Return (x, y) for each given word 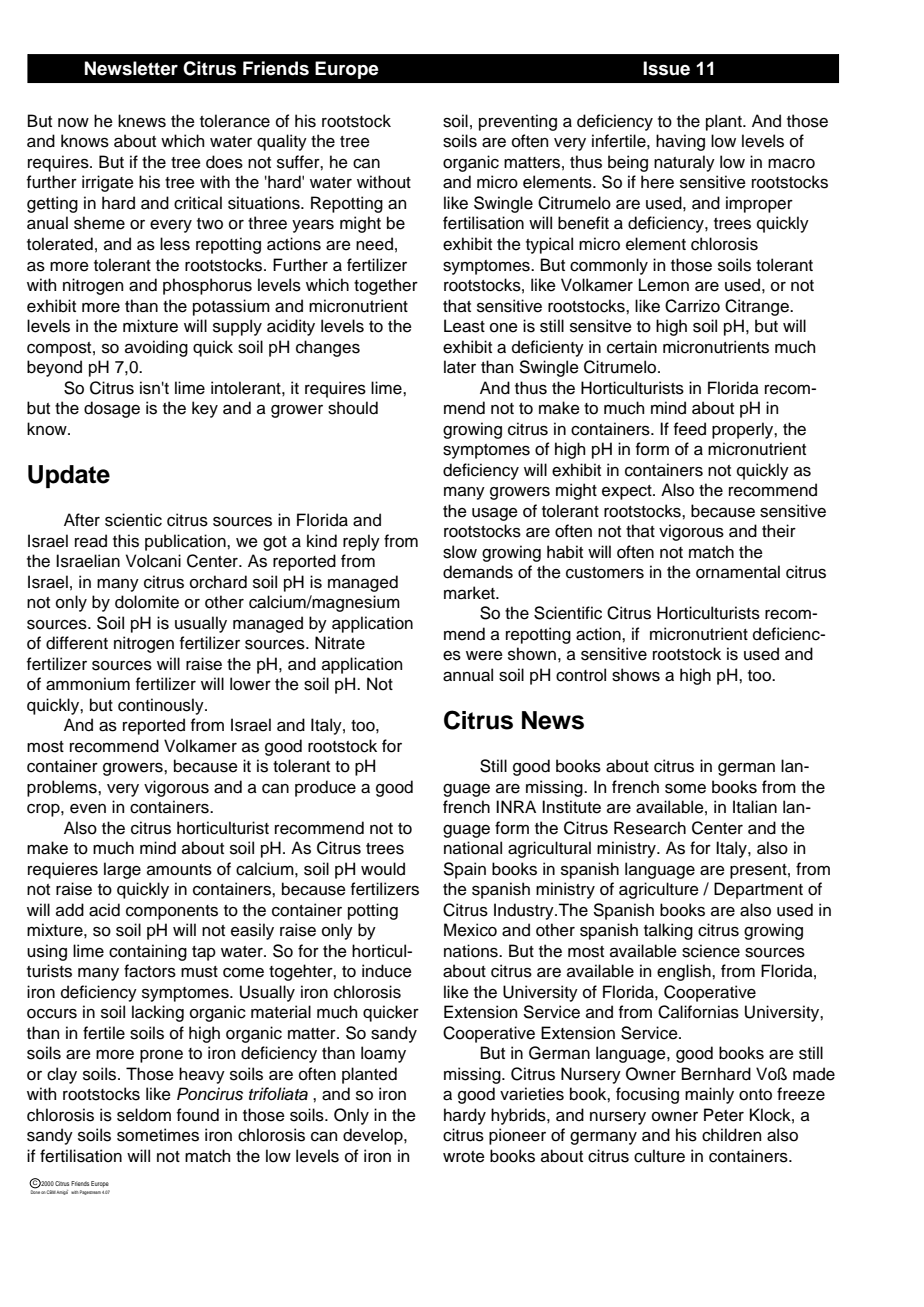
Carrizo (692, 306)
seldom (144, 1115)
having (680, 142)
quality (282, 142)
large (122, 870)
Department (758, 890)
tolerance (235, 121)
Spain (464, 870)
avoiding (156, 348)
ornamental (738, 572)
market (470, 593)
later (460, 367)
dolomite (147, 602)
